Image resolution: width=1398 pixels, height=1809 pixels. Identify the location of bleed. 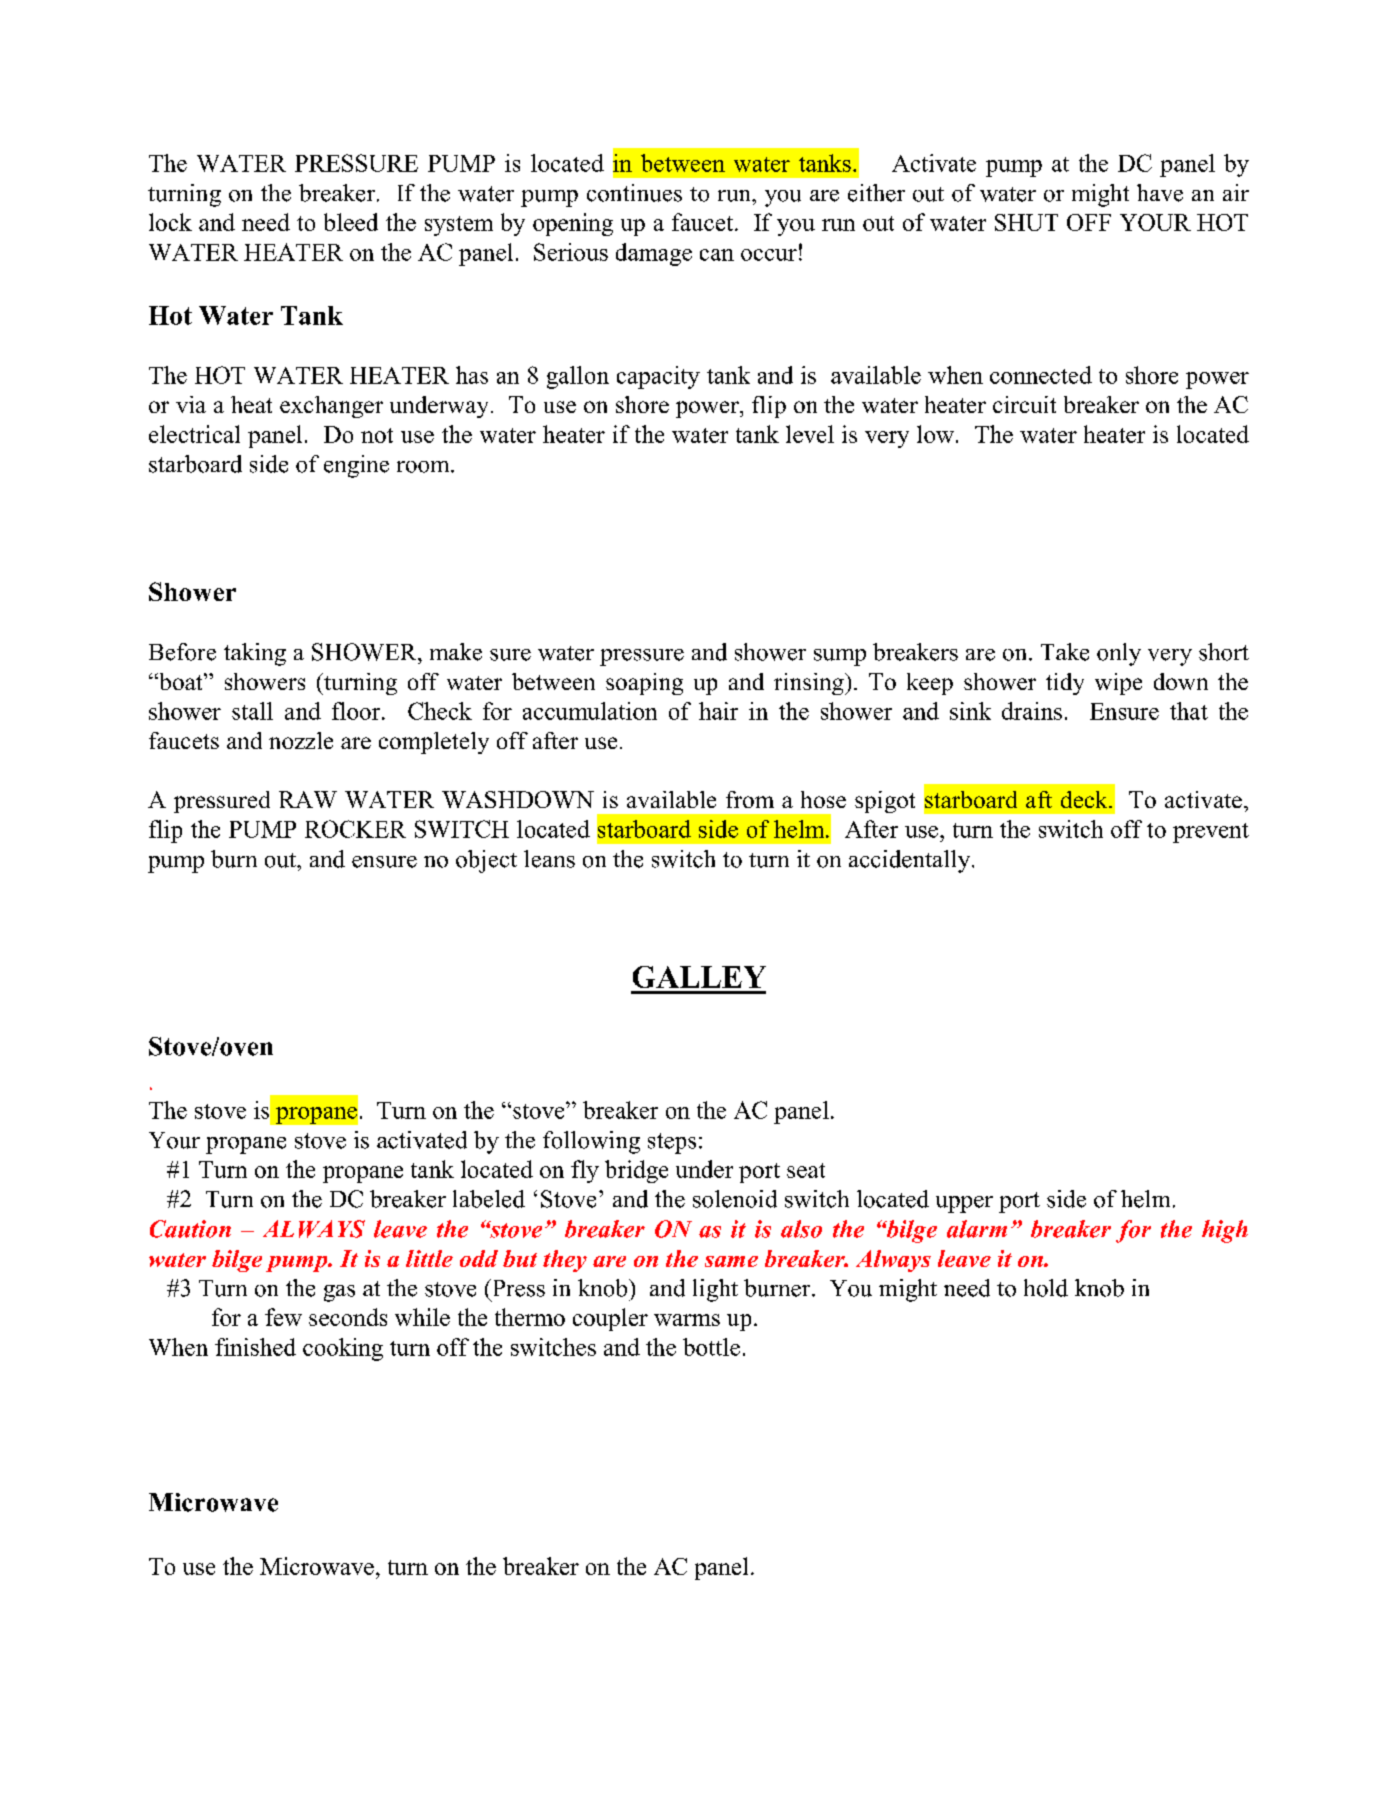
(351, 222).
